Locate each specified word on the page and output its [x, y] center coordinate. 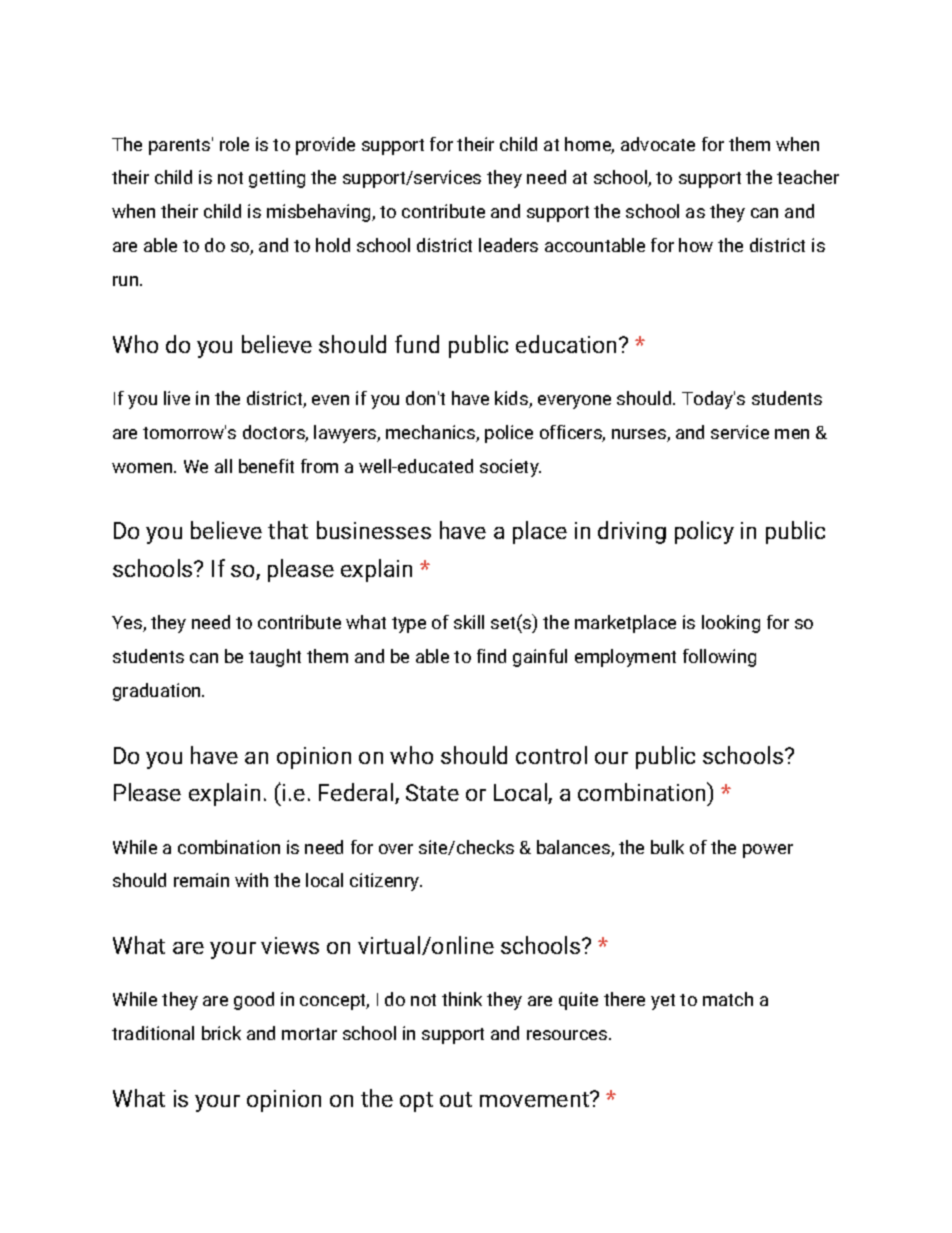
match [728, 999]
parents [179, 147]
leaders [508, 245]
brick [221, 1033]
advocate [658, 144]
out [456, 1099]
